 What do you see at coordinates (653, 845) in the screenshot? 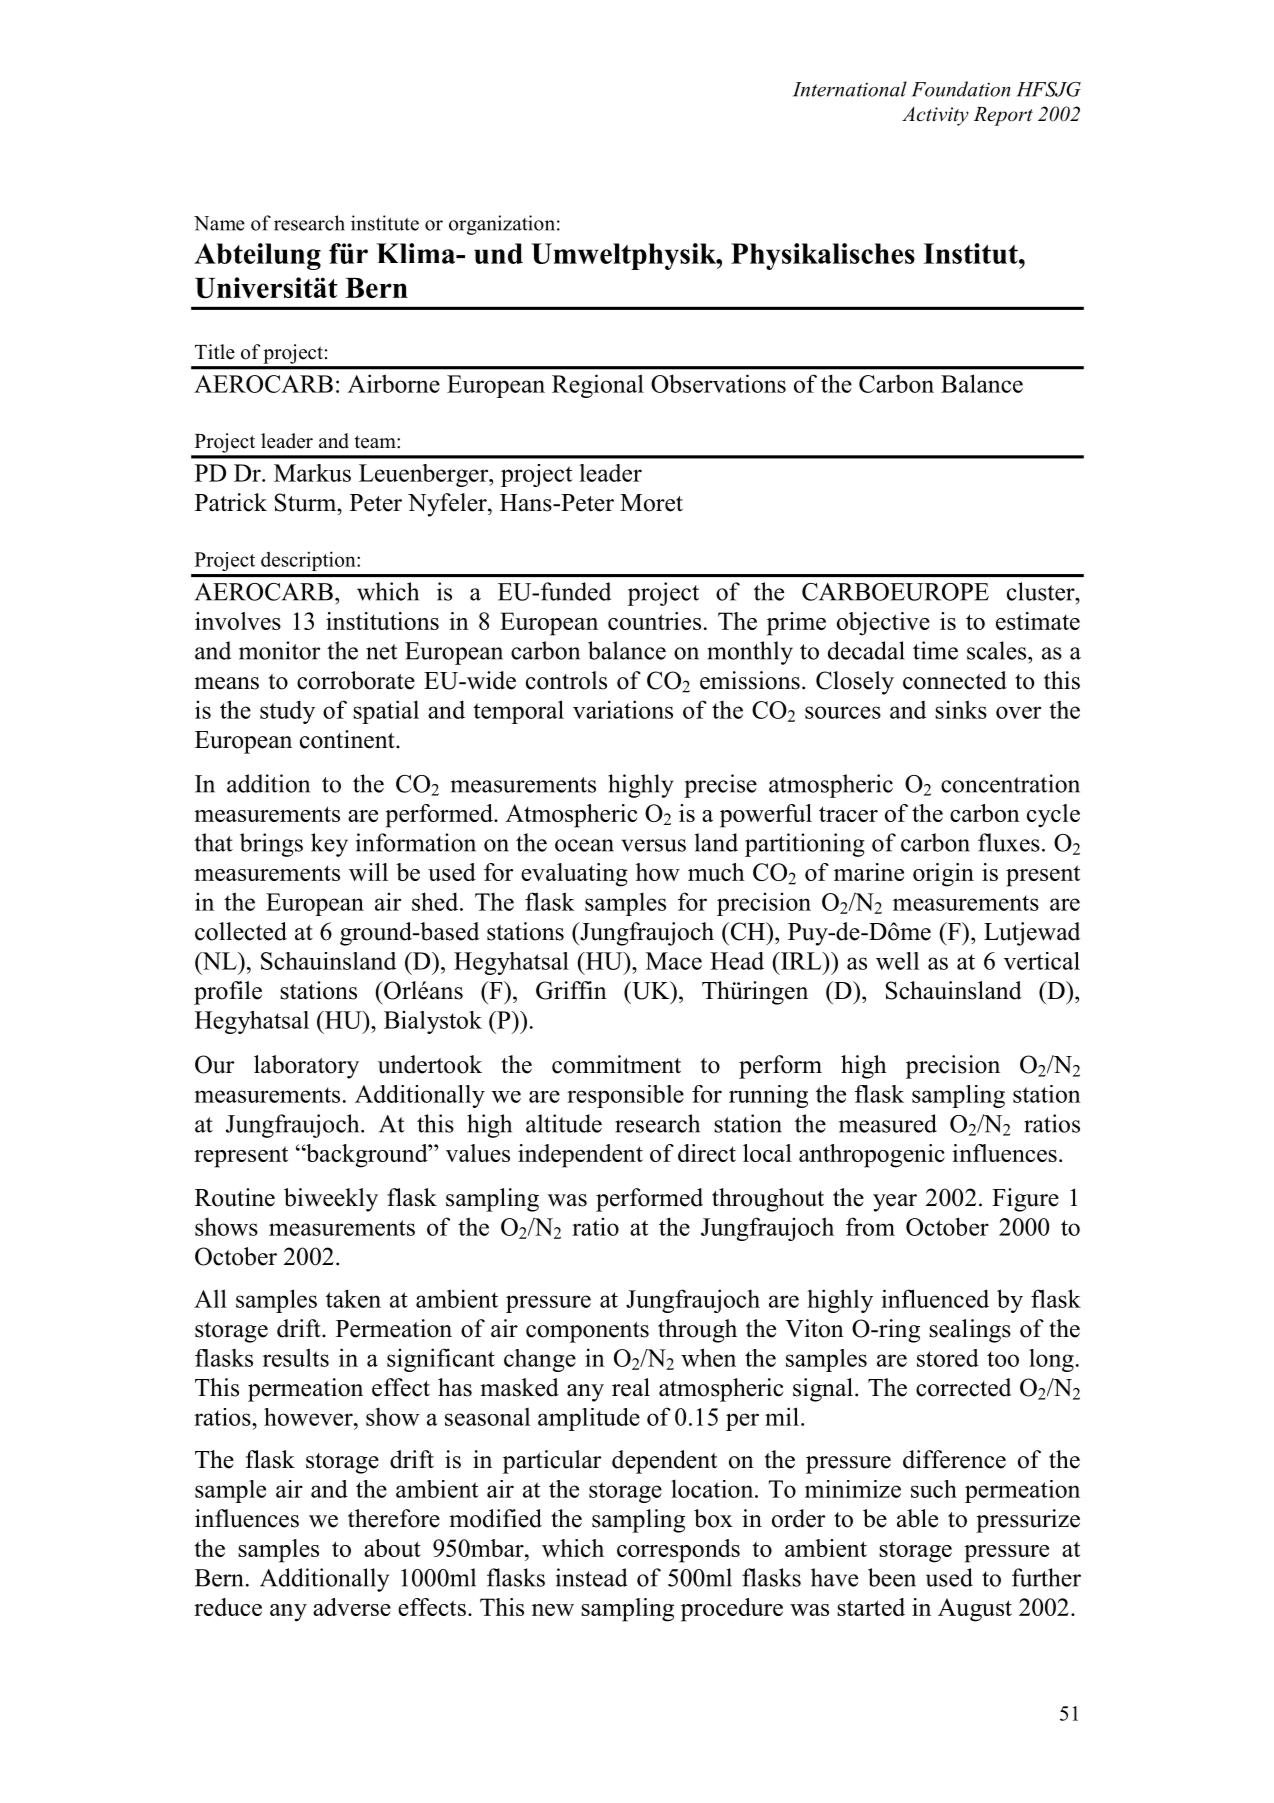
I see `versus` at bounding box center [653, 845].
